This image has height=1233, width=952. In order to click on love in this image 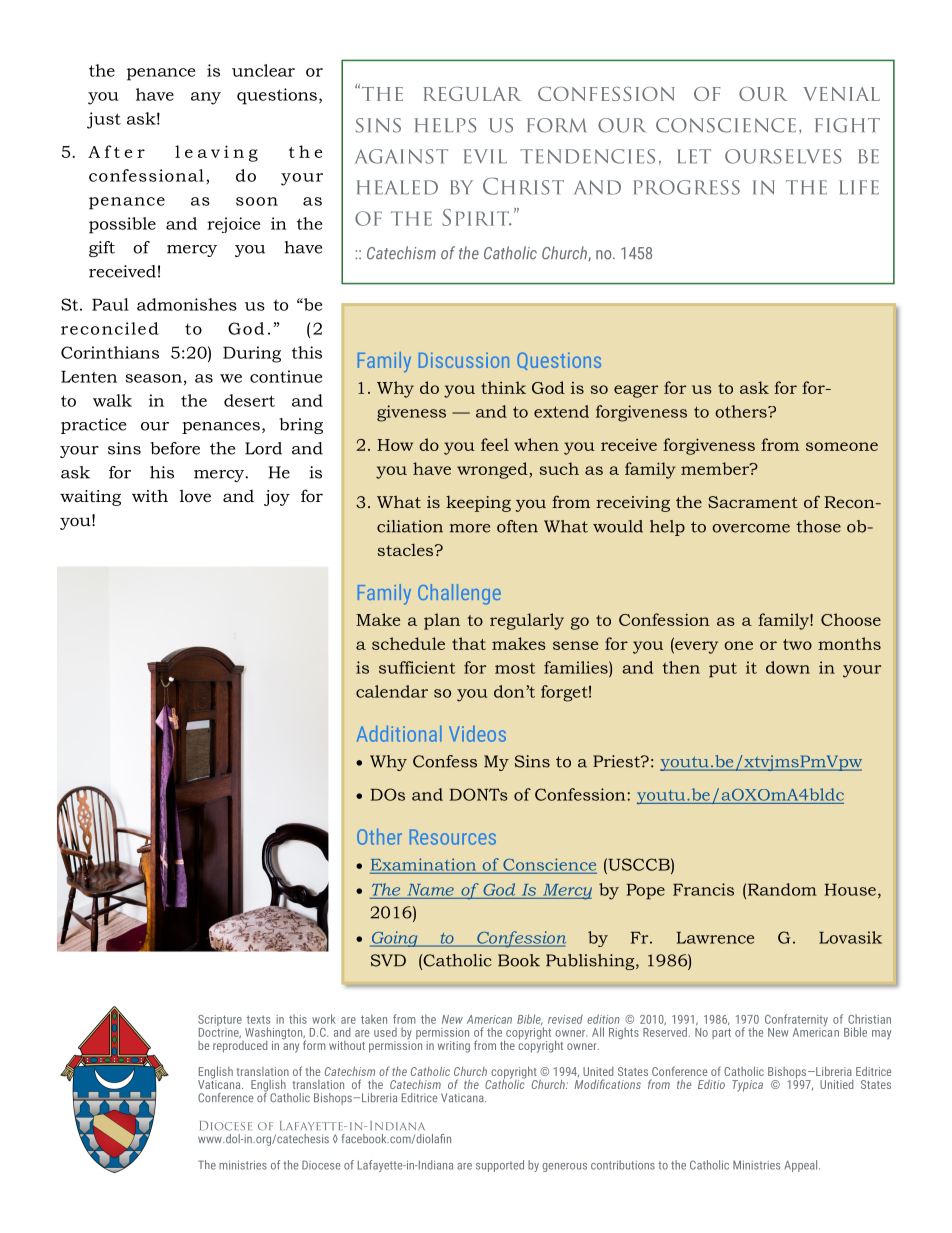, I will do `click(195, 495)`.
